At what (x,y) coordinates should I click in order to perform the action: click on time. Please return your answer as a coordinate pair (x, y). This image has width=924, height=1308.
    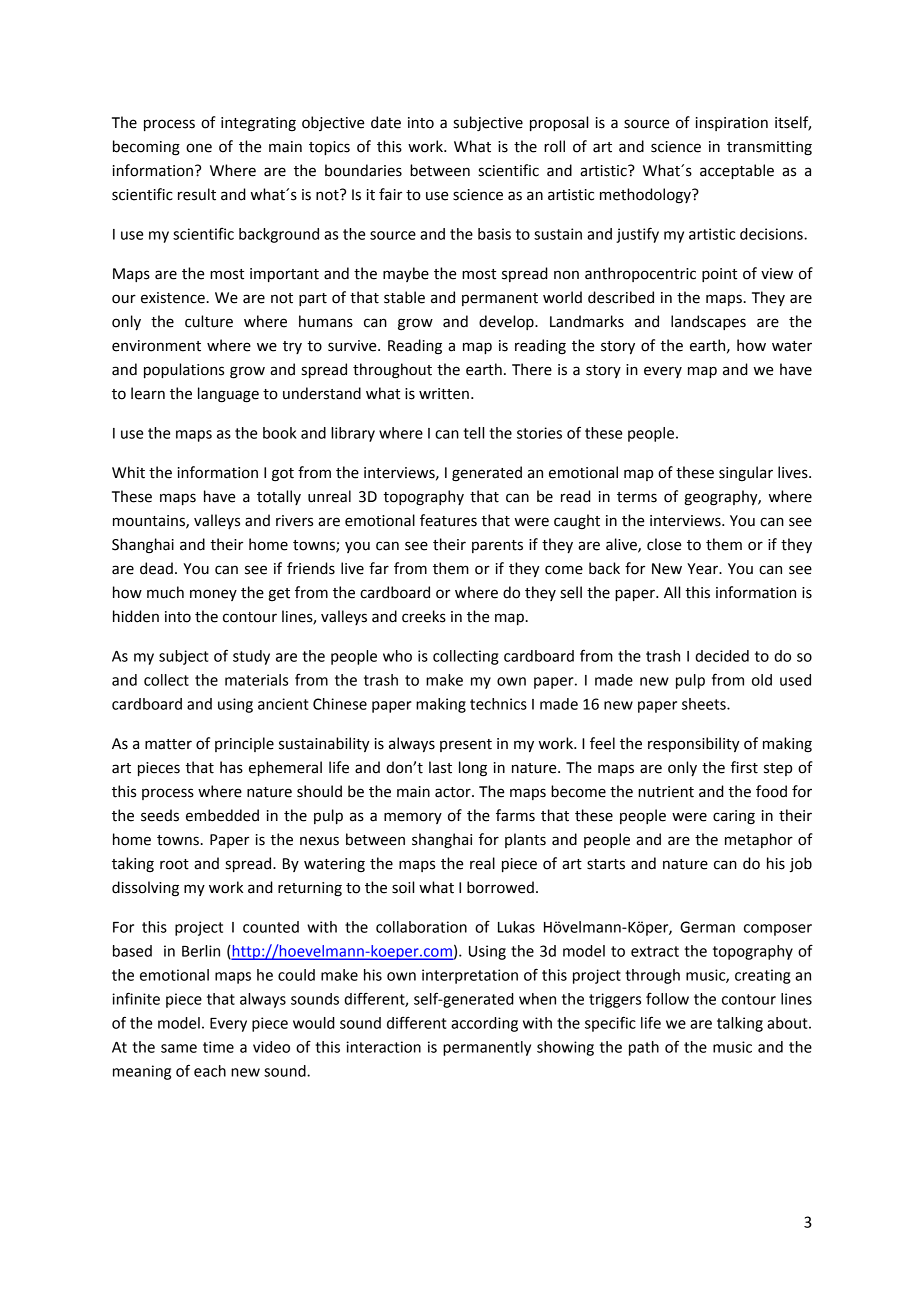
    Looking at the image, I should click on (218, 1047).
